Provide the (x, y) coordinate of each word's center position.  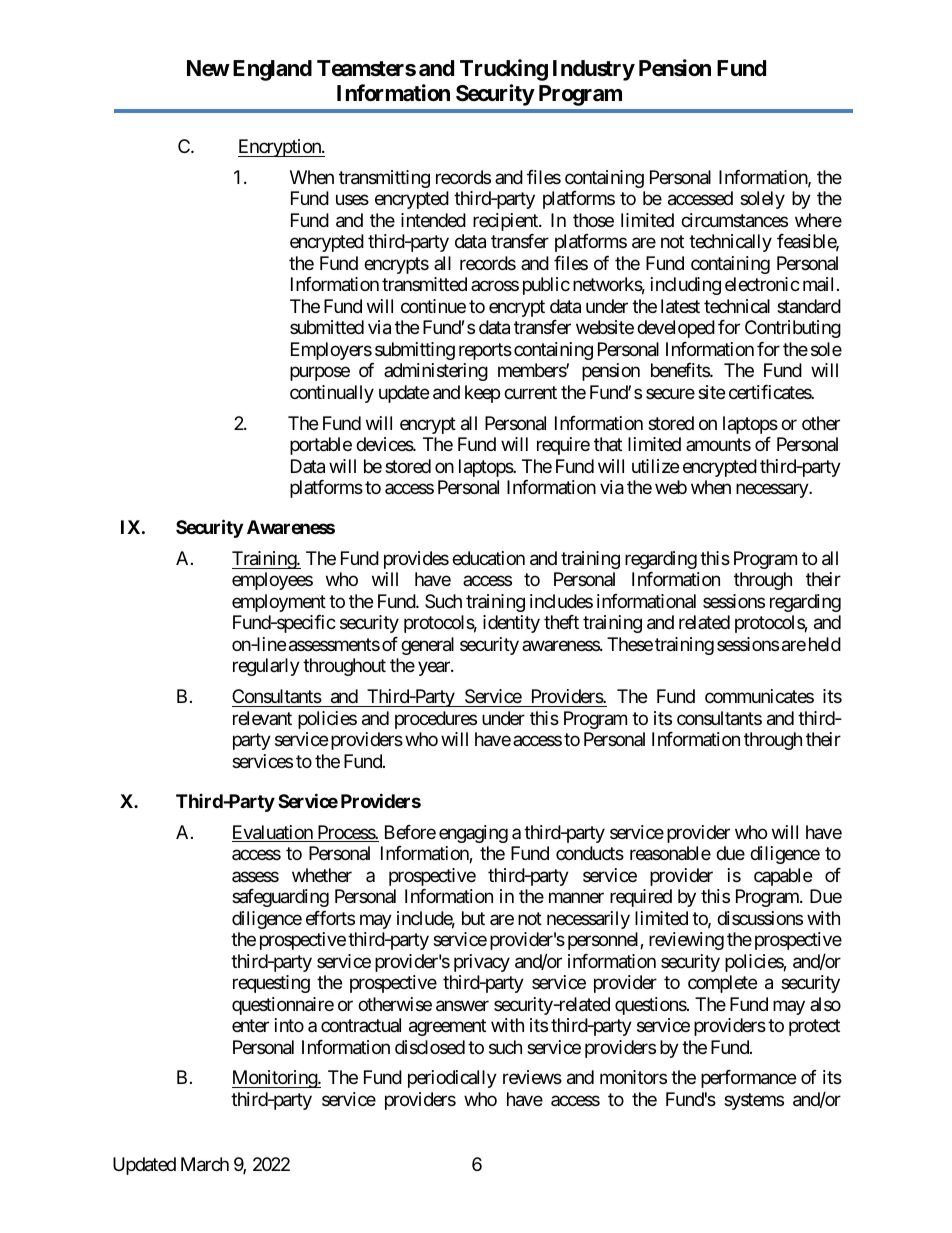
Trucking (504, 70)
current (530, 392)
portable (321, 446)
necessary (773, 490)
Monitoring (275, 1079)
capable (783, 877)
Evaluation (273, 833)
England (272, 70)
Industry (594, 70)
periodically (452, 1079)
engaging (473, 834)
